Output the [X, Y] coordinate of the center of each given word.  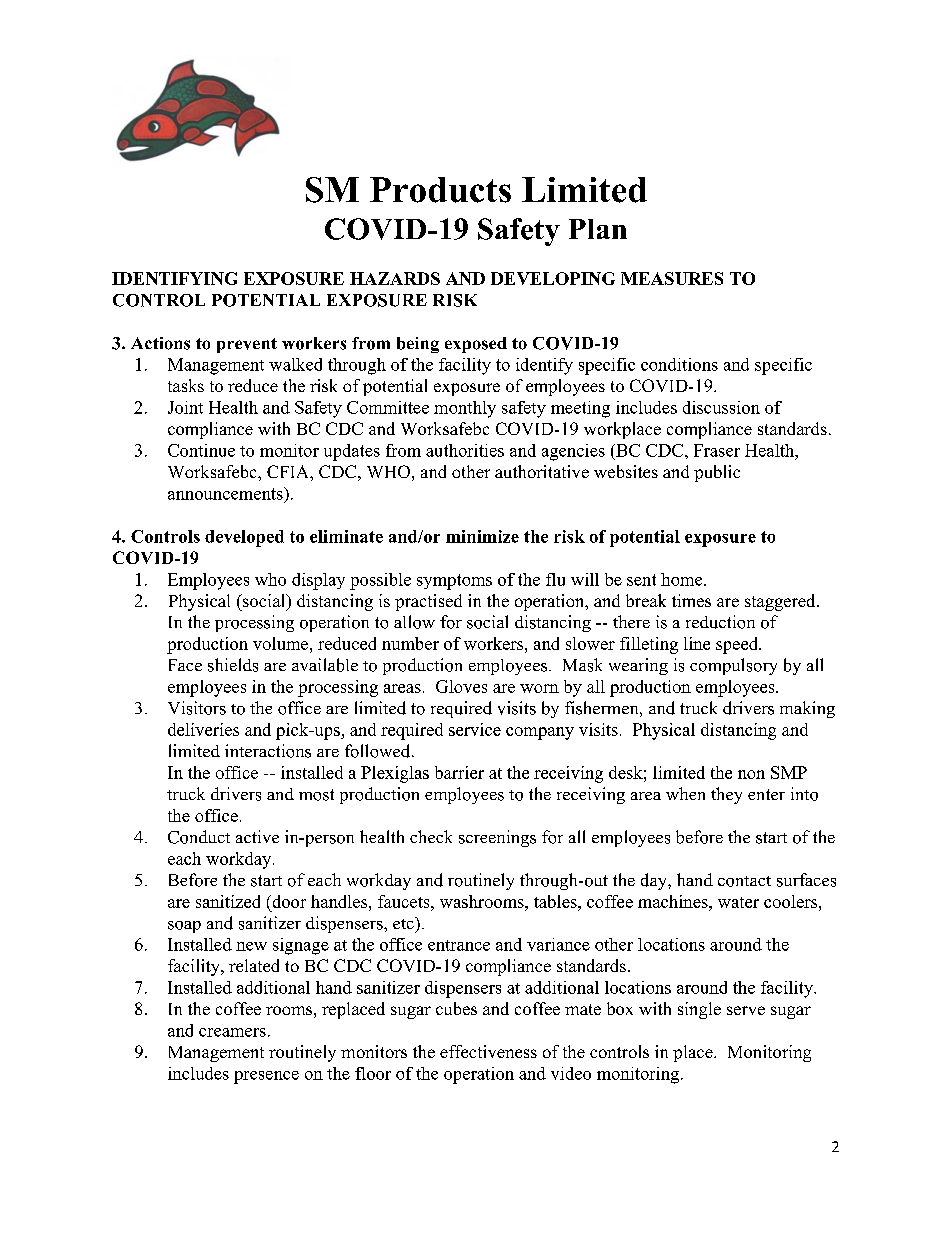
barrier [459, 772]
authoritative [542, 471]
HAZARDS [395, 278]
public [717, 473]
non [751, 774]
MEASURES [672, 278]
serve [746, 1010]
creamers [232, 1032]
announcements [226, 493]
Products [440, 190]
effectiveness [488, 1051]
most [316, 795]
